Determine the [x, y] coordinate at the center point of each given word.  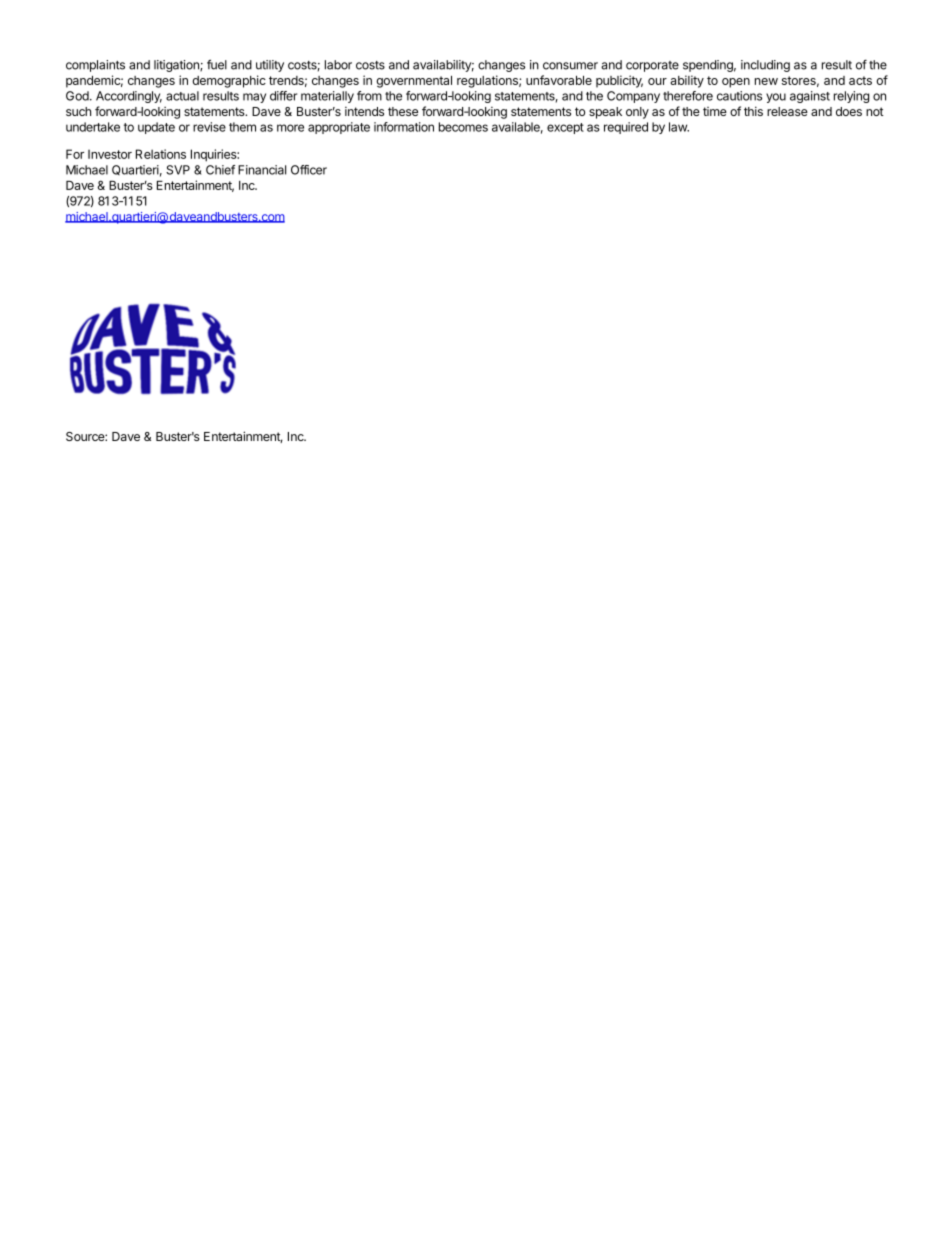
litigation [177, 66]
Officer [309, 170]
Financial [262, 170]
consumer [570, 66]
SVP [178, 170]
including [765, 66]
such [78, 111]
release [787, 111]
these [403, 111]
